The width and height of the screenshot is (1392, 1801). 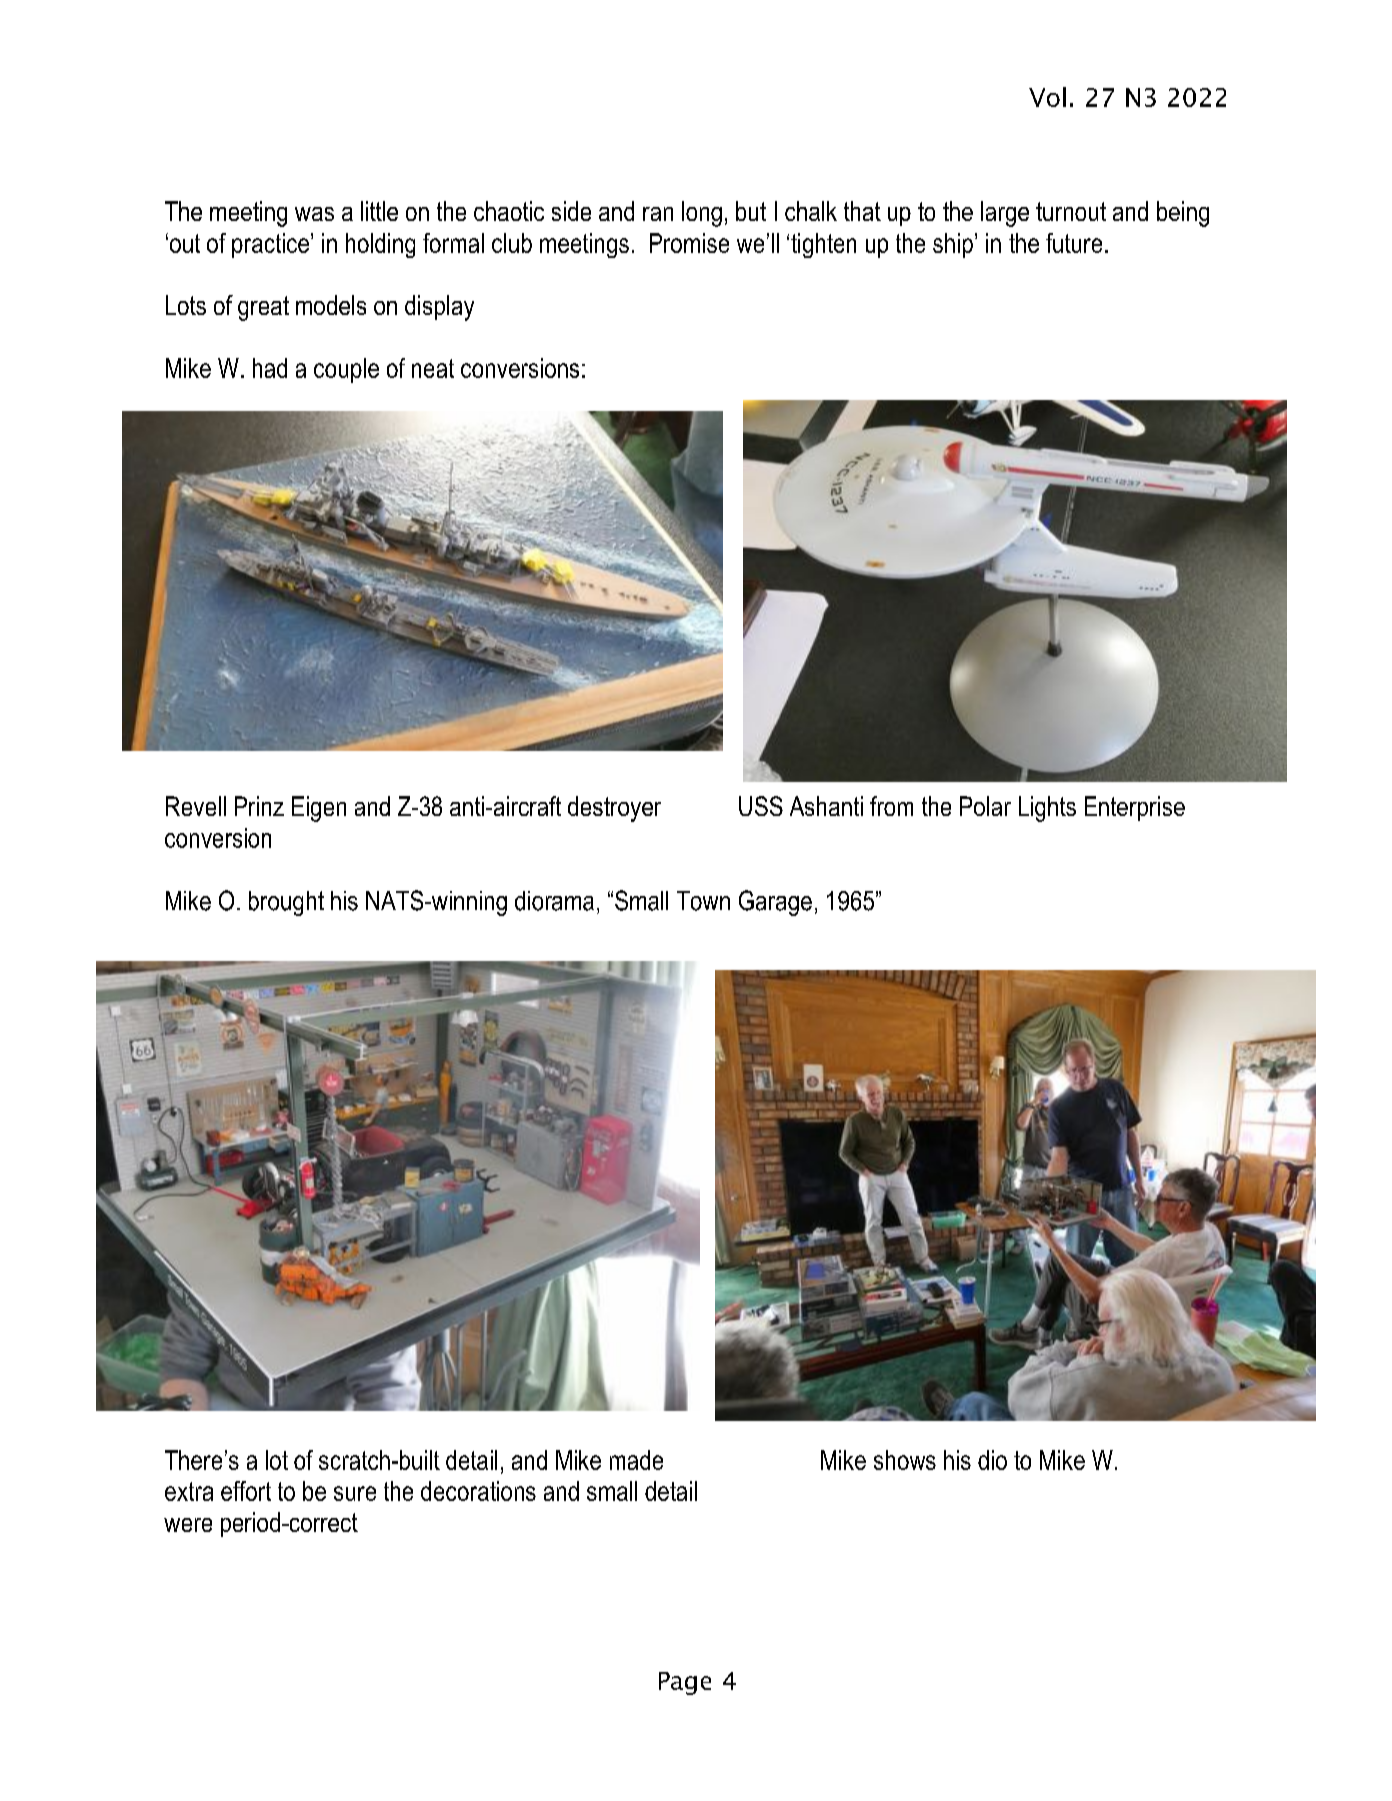 I want to click on brought, so click(x=286, y=903).
